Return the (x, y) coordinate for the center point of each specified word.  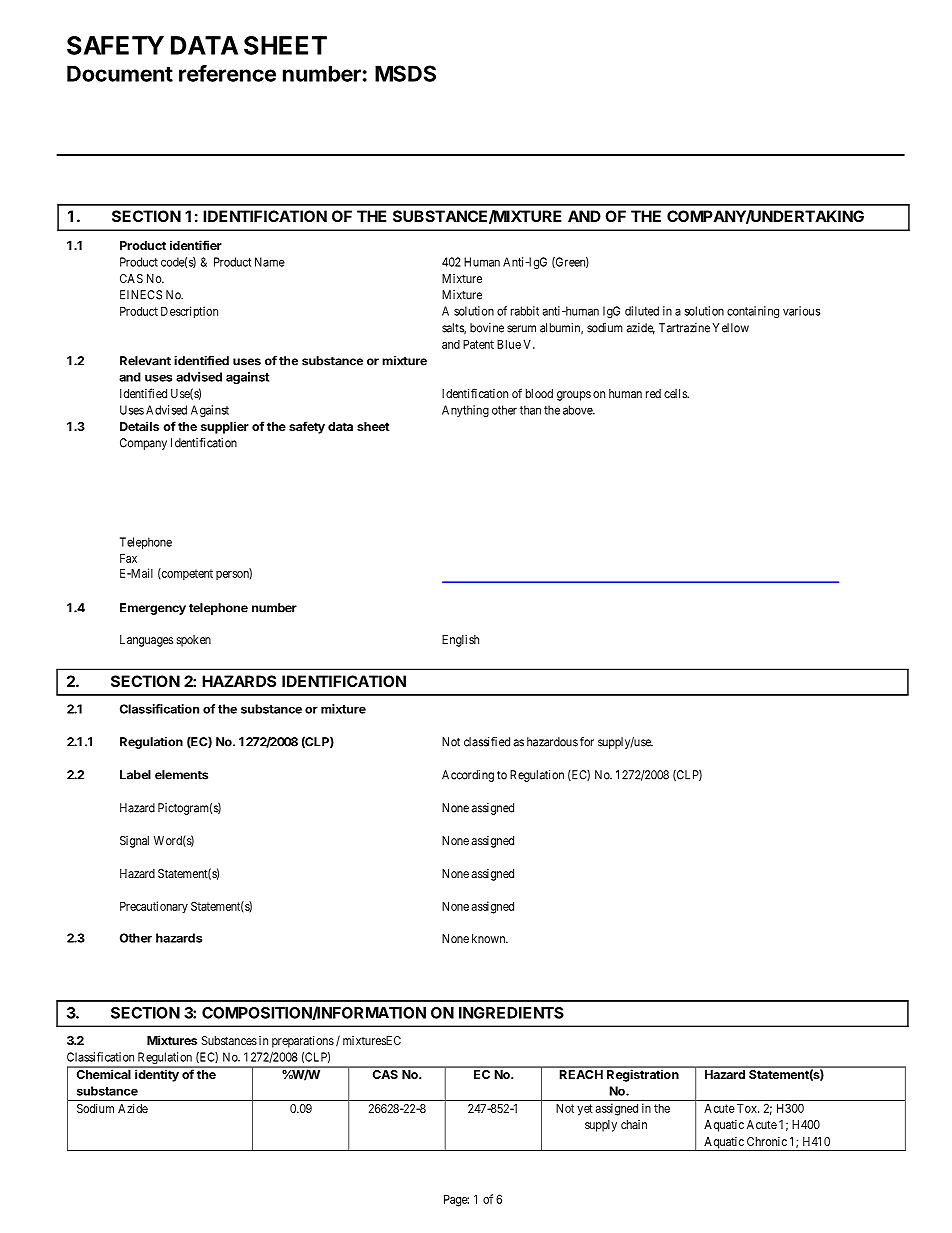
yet (585, 1110)
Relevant (145, 361)
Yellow (730, 328)
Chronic (767, 1141)
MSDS (405, 73)
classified (487, 742)
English (460, 641)
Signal (134, 842)
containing (753, 312)
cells (676, 393)
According (468, 776)
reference (227, 73)
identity (157, 1076)
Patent (478, 344)
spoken (194, 641)
